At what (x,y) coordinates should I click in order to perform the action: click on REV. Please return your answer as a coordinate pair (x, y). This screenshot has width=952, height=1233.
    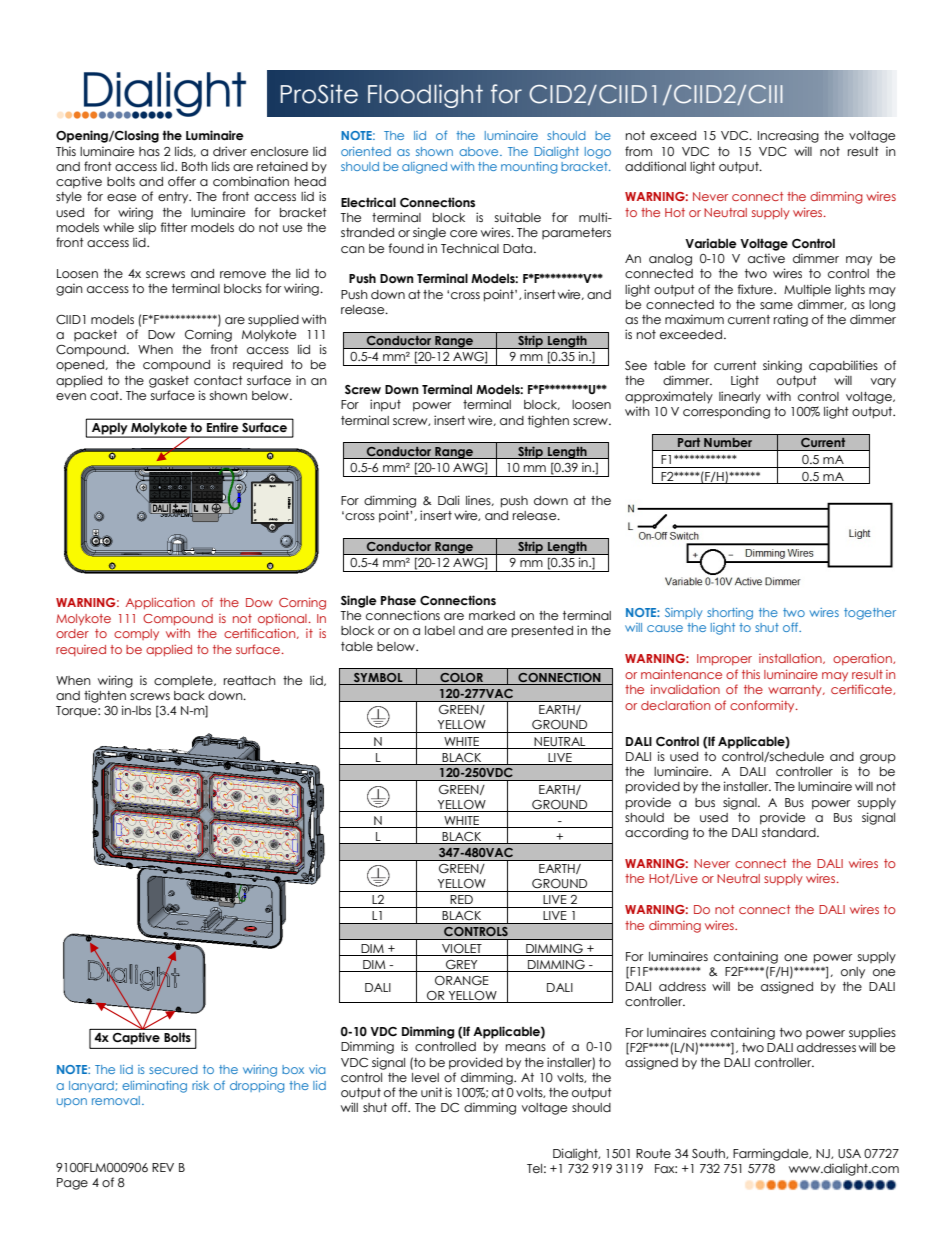
    Looking at the image, I should click on (163, 1167).
